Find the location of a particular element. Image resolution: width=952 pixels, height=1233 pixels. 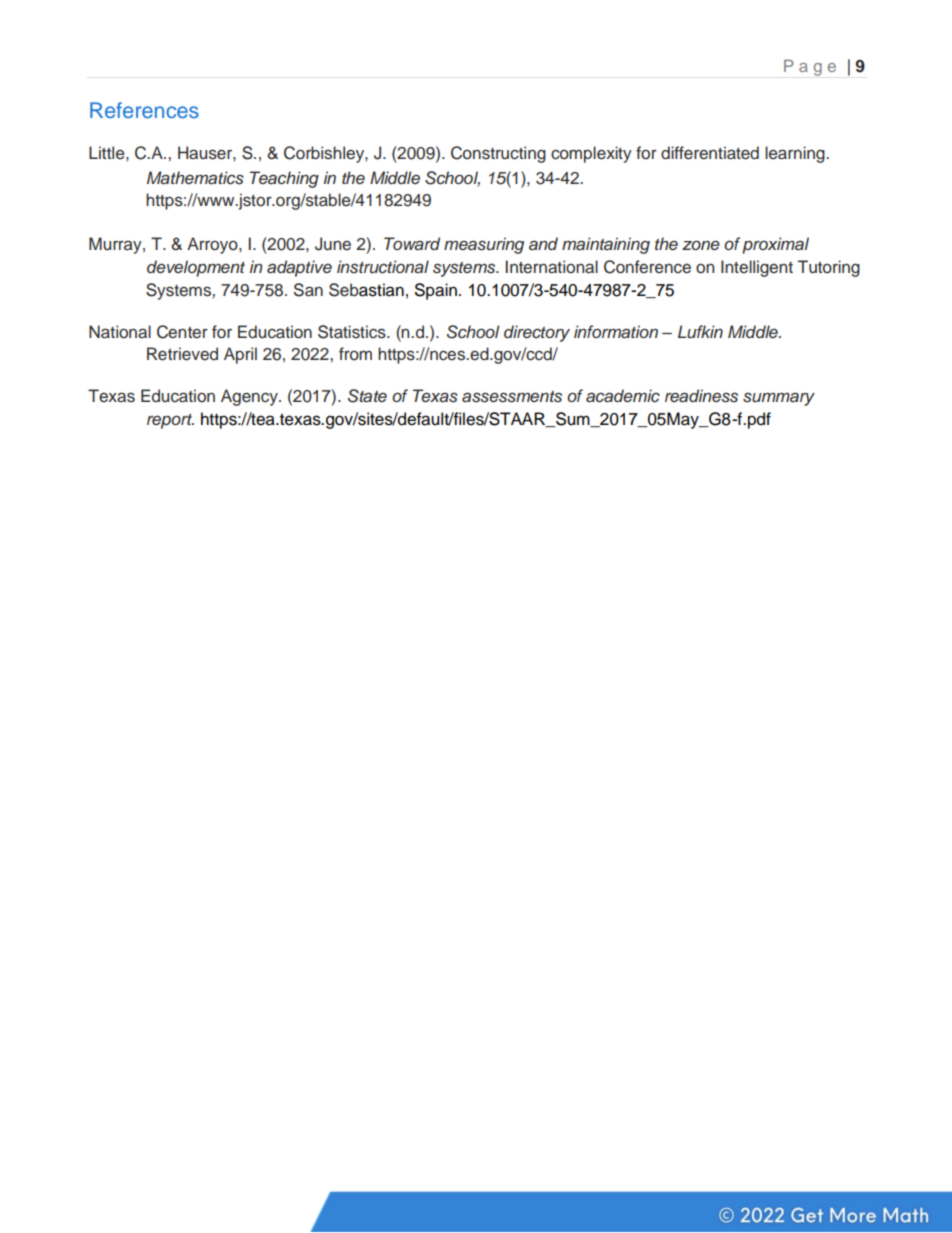

Intelligent is located at coordinates (757, 268).
